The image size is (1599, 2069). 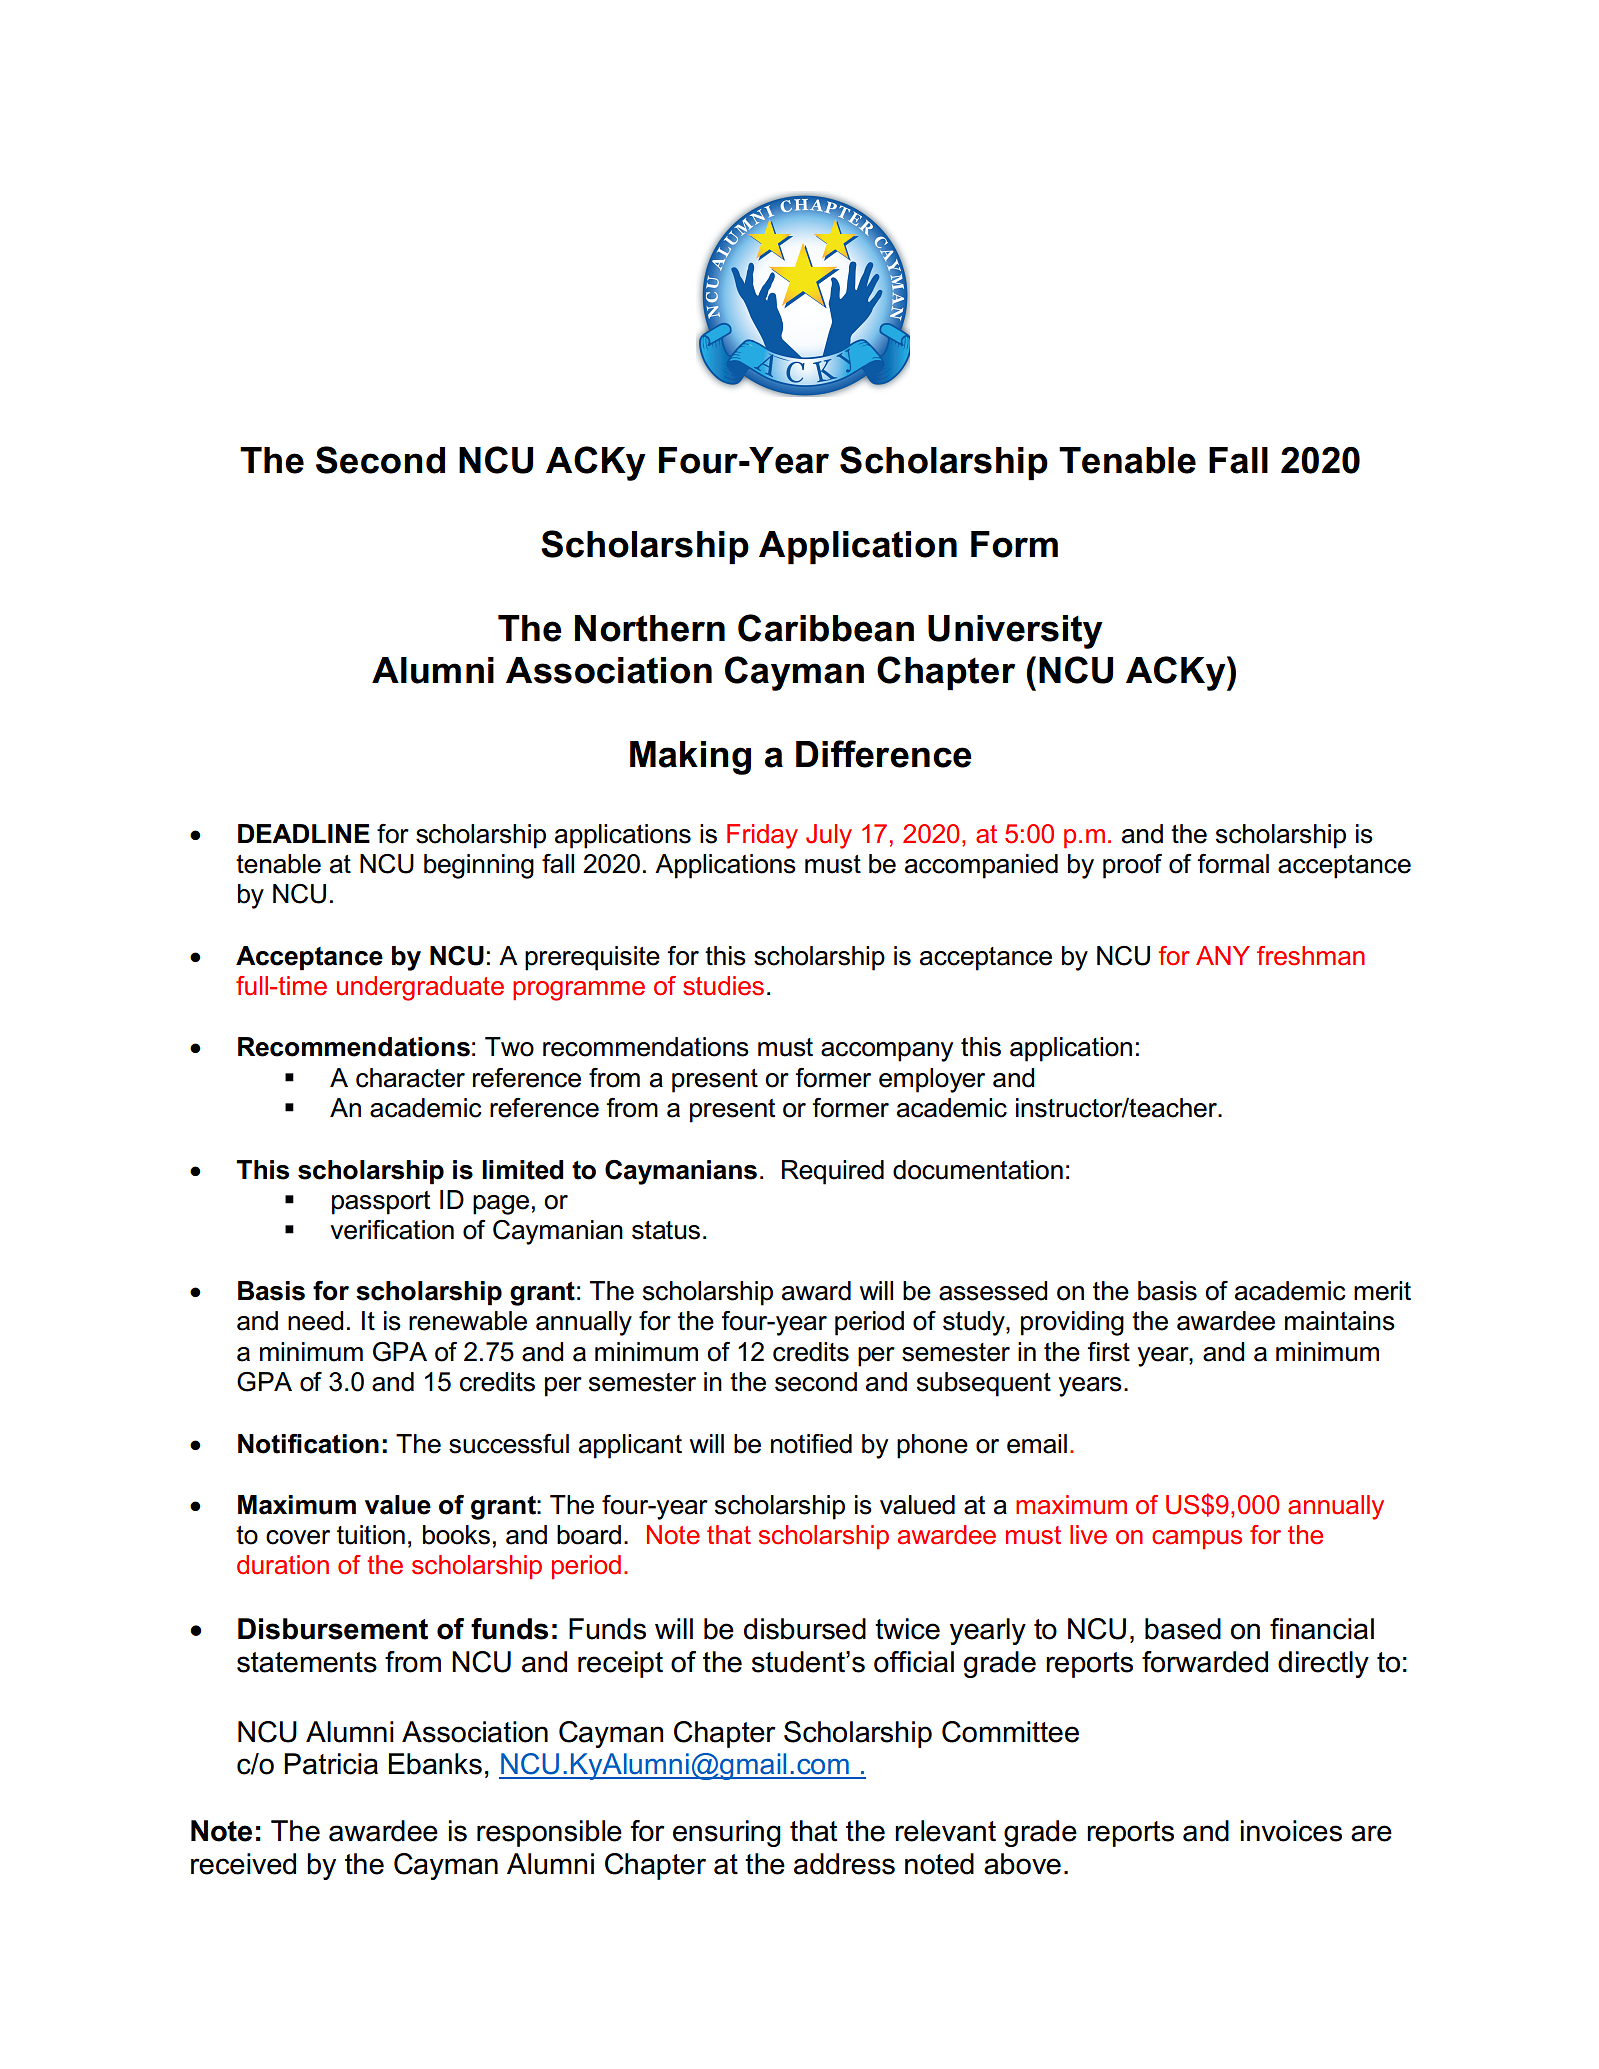 What do you see at coordinates (1311, 956) in the image?
I see `freshman` at bounding box center [1311, 956].
